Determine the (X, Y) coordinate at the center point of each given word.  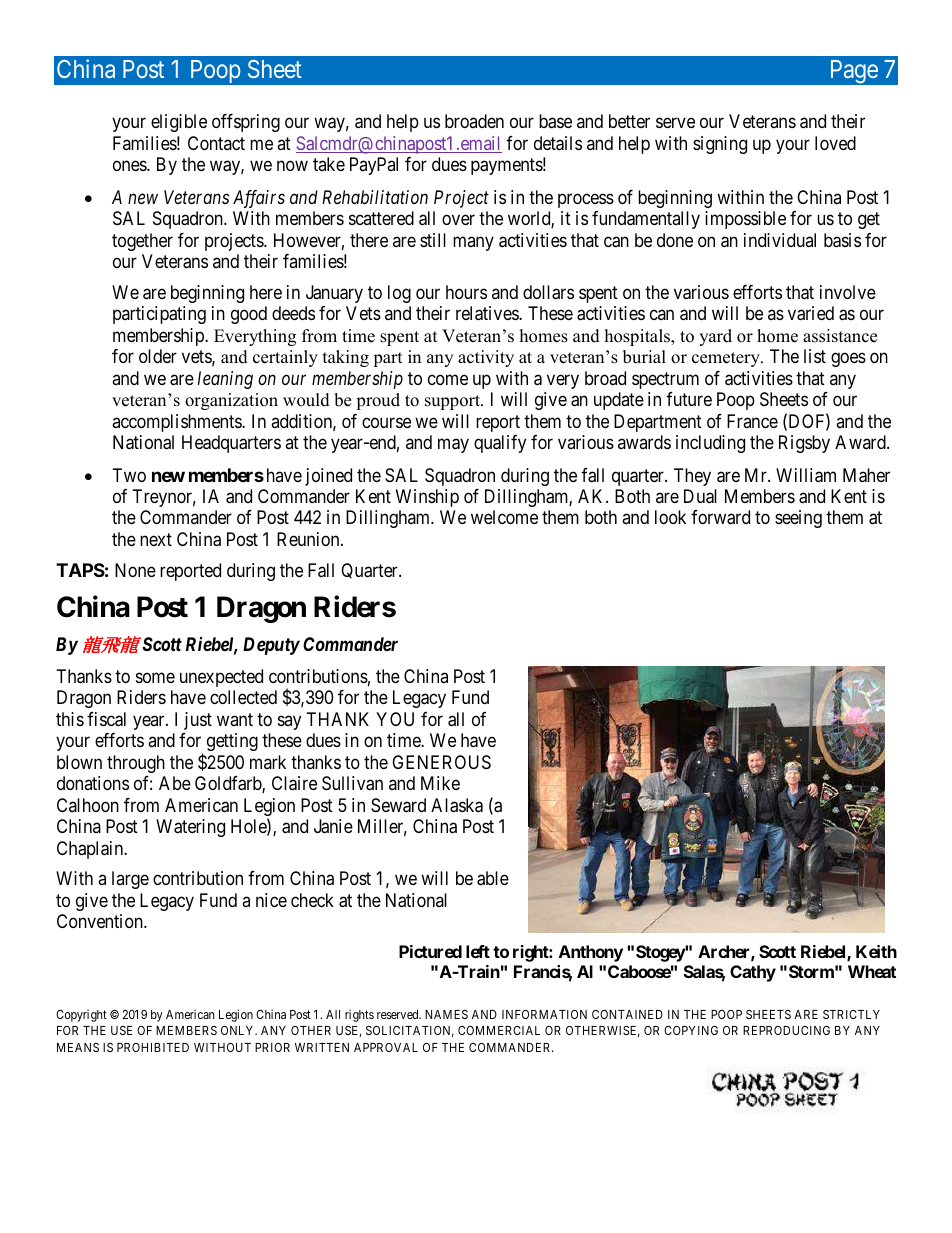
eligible (179, 123)
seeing (798, 519)
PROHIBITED (153, 1047)
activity (486, 358)
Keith (876, 951)
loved (835, 143)
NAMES (446, 1014)
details (558, 143)
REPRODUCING (786, 1030)
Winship (427, 498)
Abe (175, 783)
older (158, 356)
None (135, 570)
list (815, 356)
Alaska (457, 805)
